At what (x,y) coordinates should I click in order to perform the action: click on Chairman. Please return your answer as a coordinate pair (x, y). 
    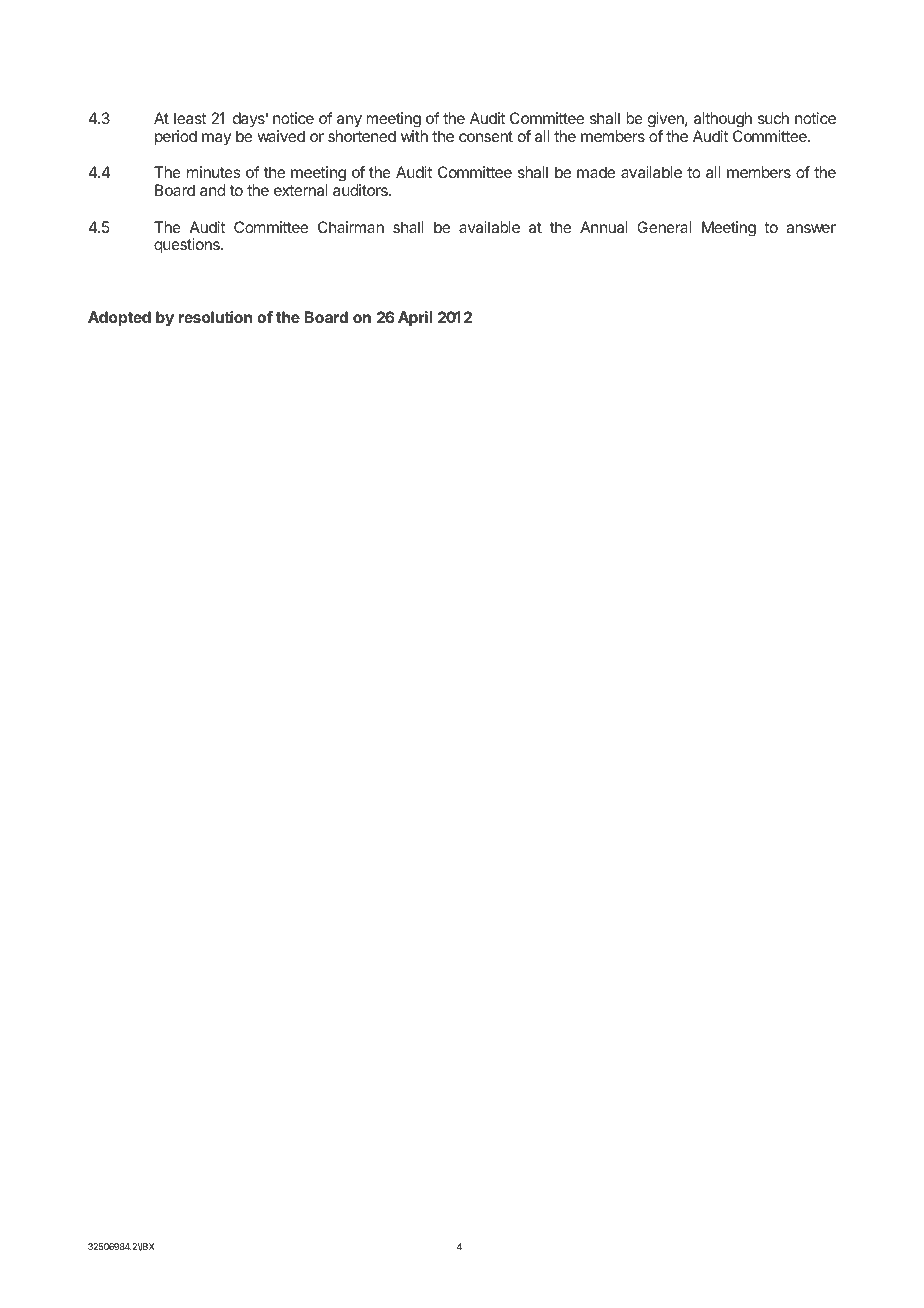
    Looking at the image, I should click on (351, 227).
